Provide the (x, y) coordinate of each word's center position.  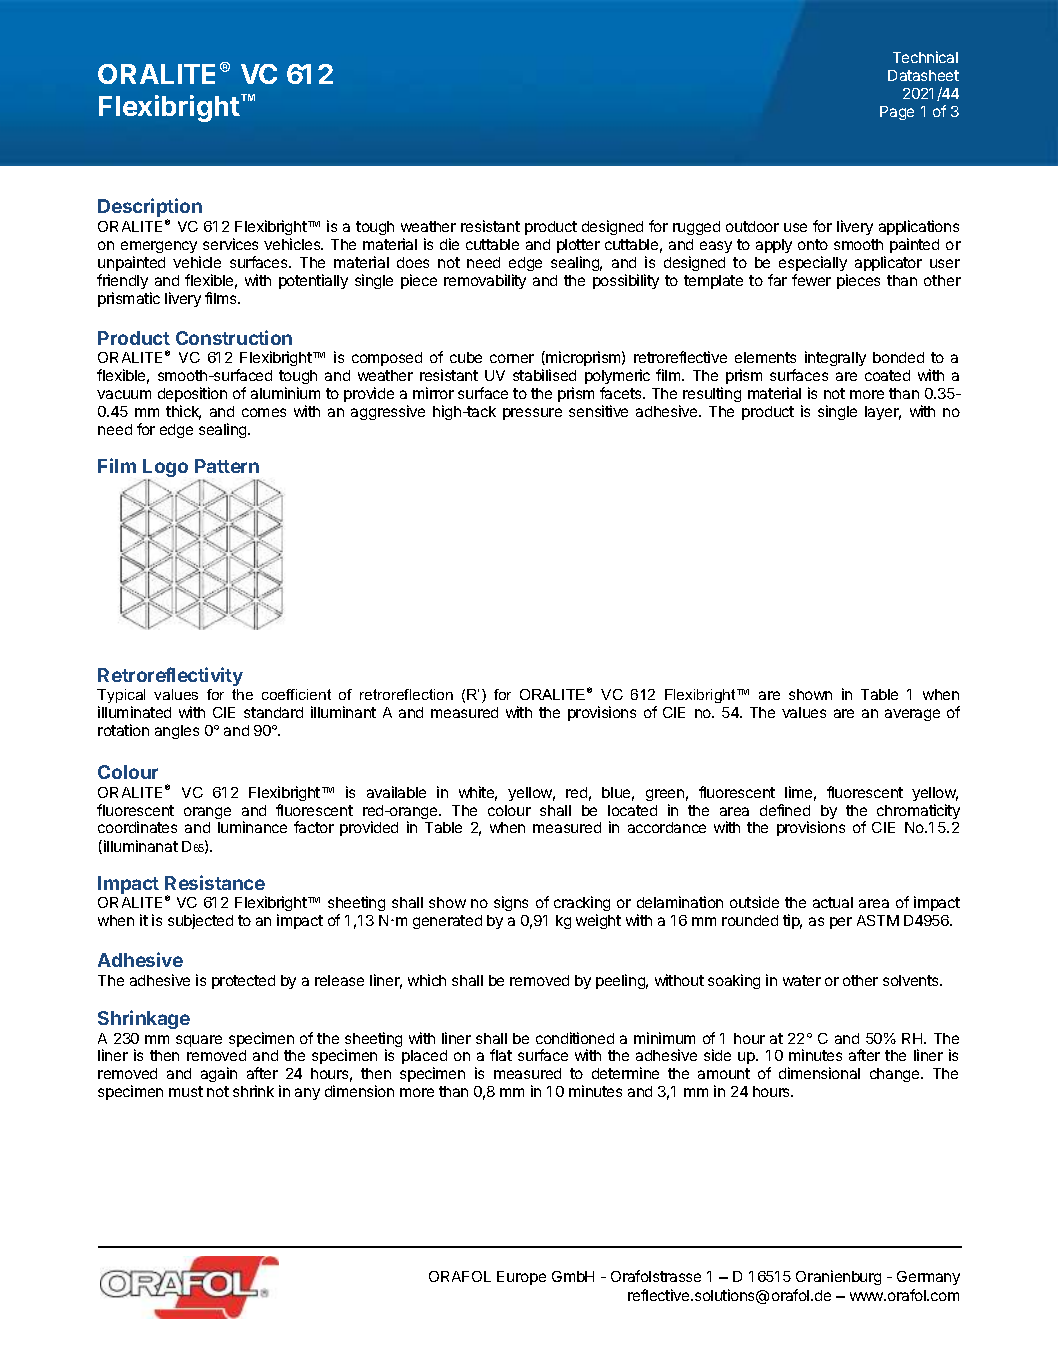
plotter (578, 246)
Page (897, 113)
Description (150, 209)
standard (273, 712)
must (186, 1091)
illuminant (343, 712)
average (912, 715)
